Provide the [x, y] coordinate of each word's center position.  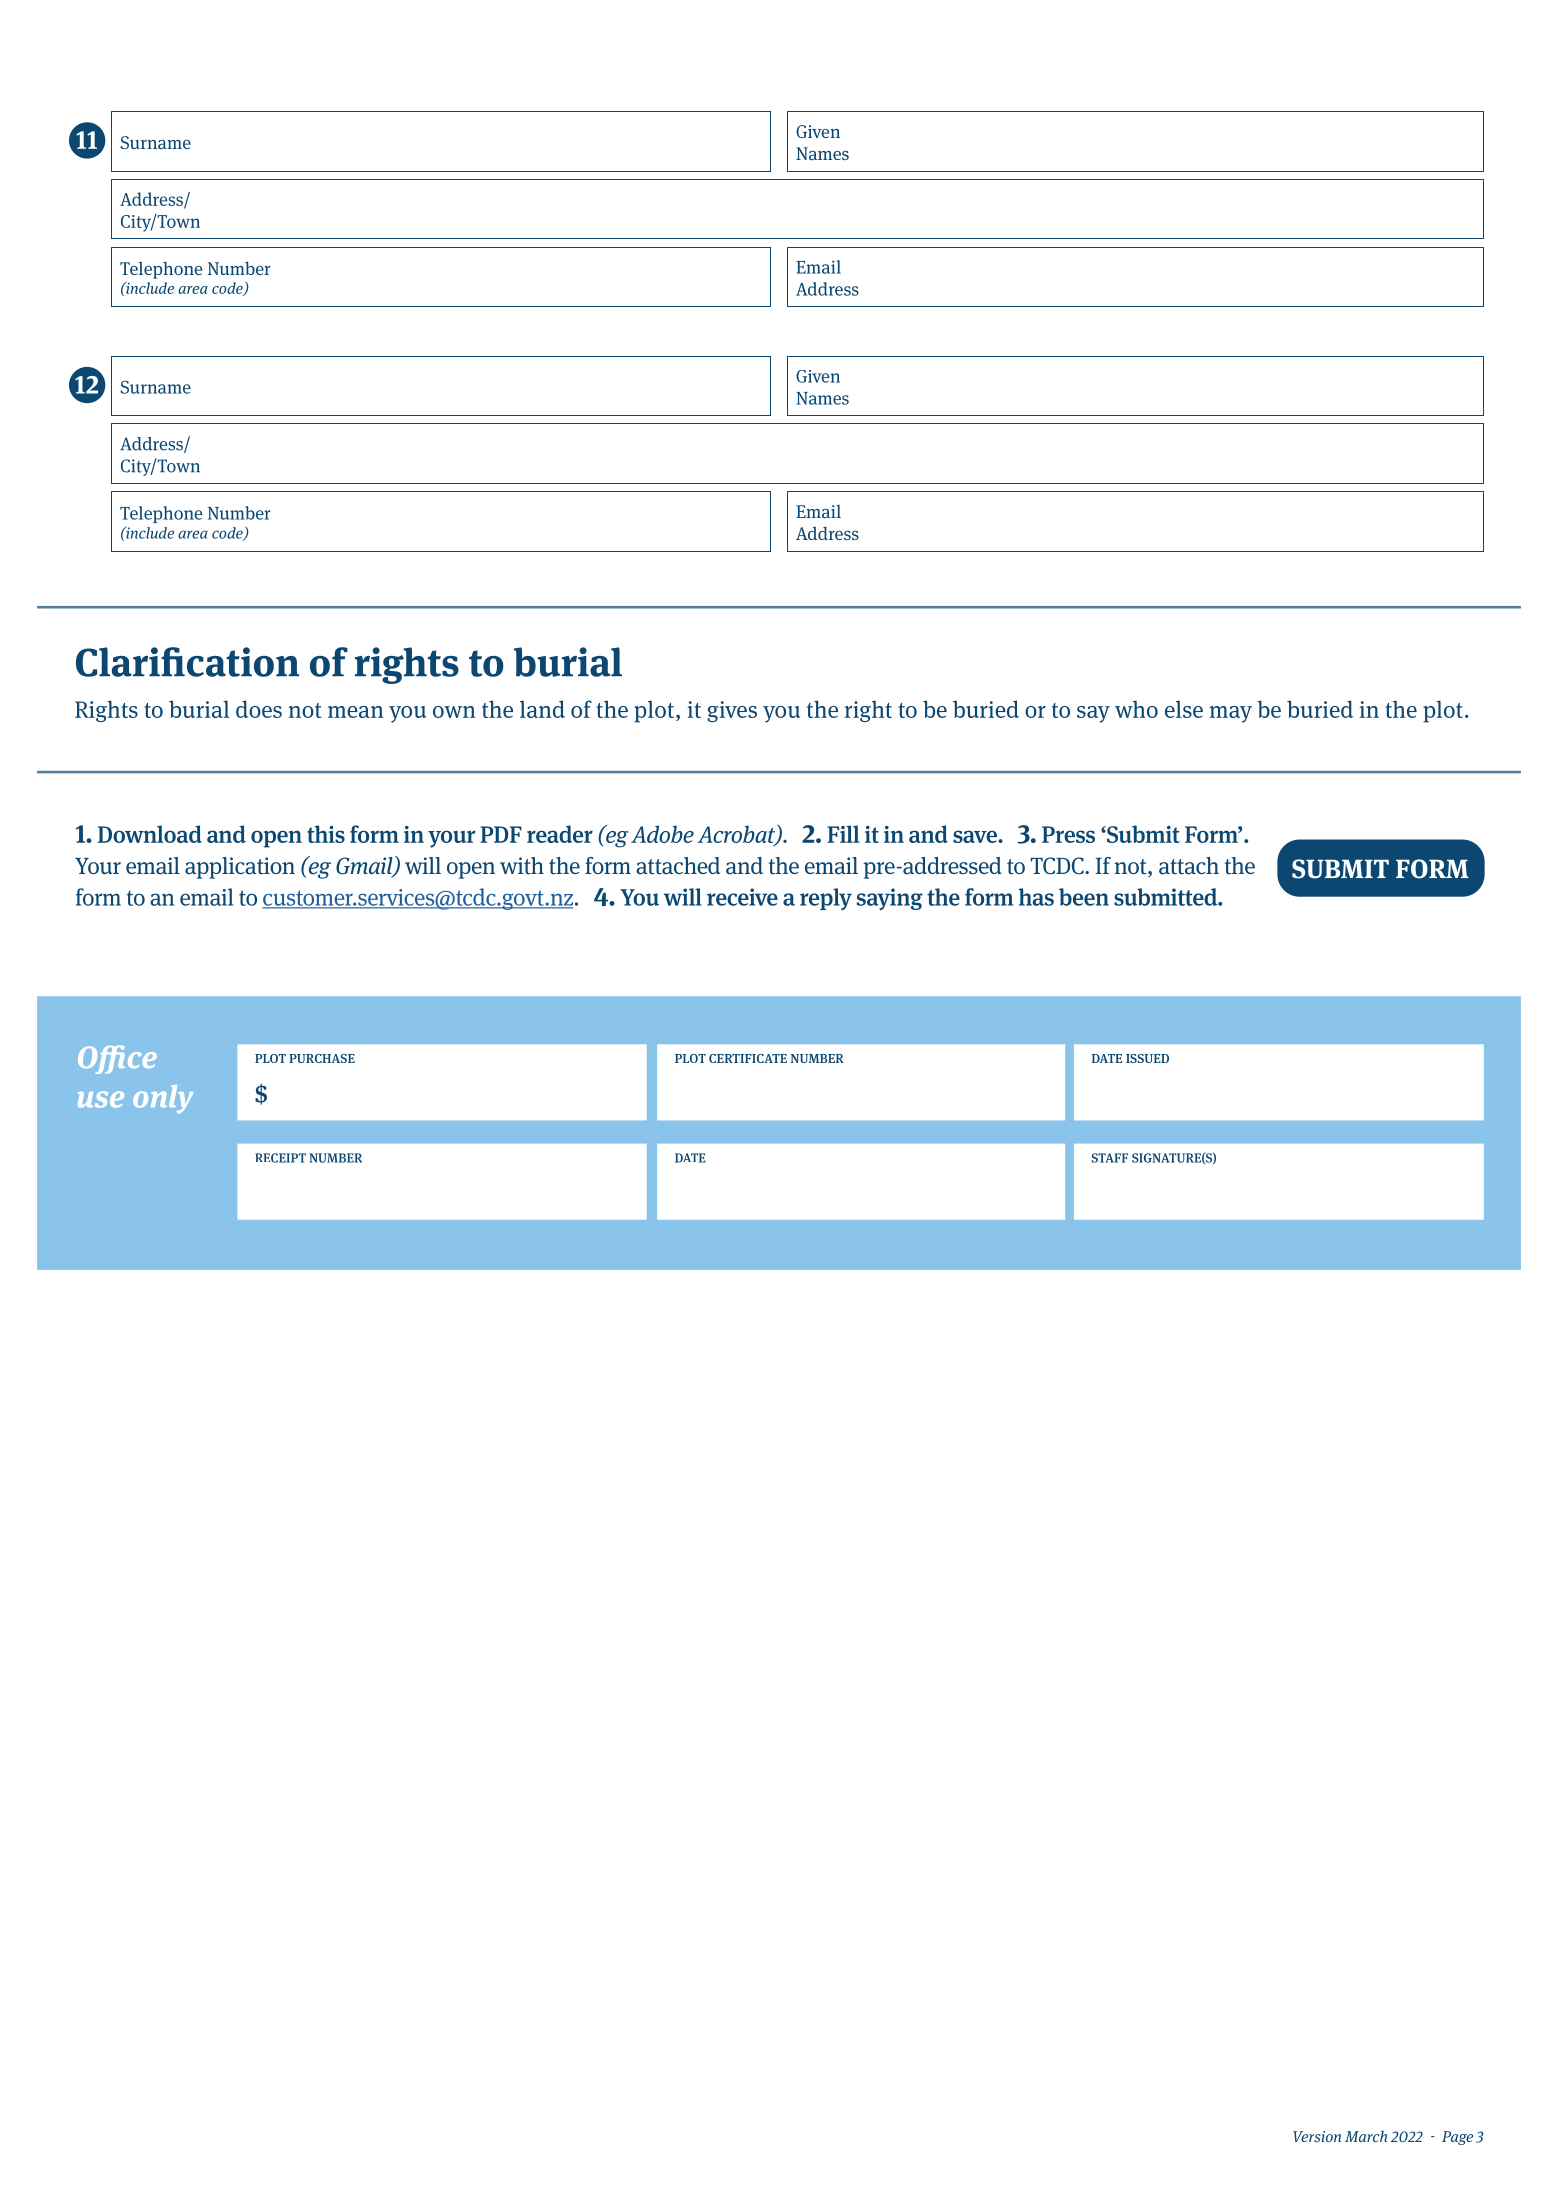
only [163, 1099]
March [1366, 2136]
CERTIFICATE [748, 1058]
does [259, 709]
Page [1457, 2138]
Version [1317, 2136]
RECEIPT [280, 1158]
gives [732, 711]
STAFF [1109, 1158]
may [1231, 714]
